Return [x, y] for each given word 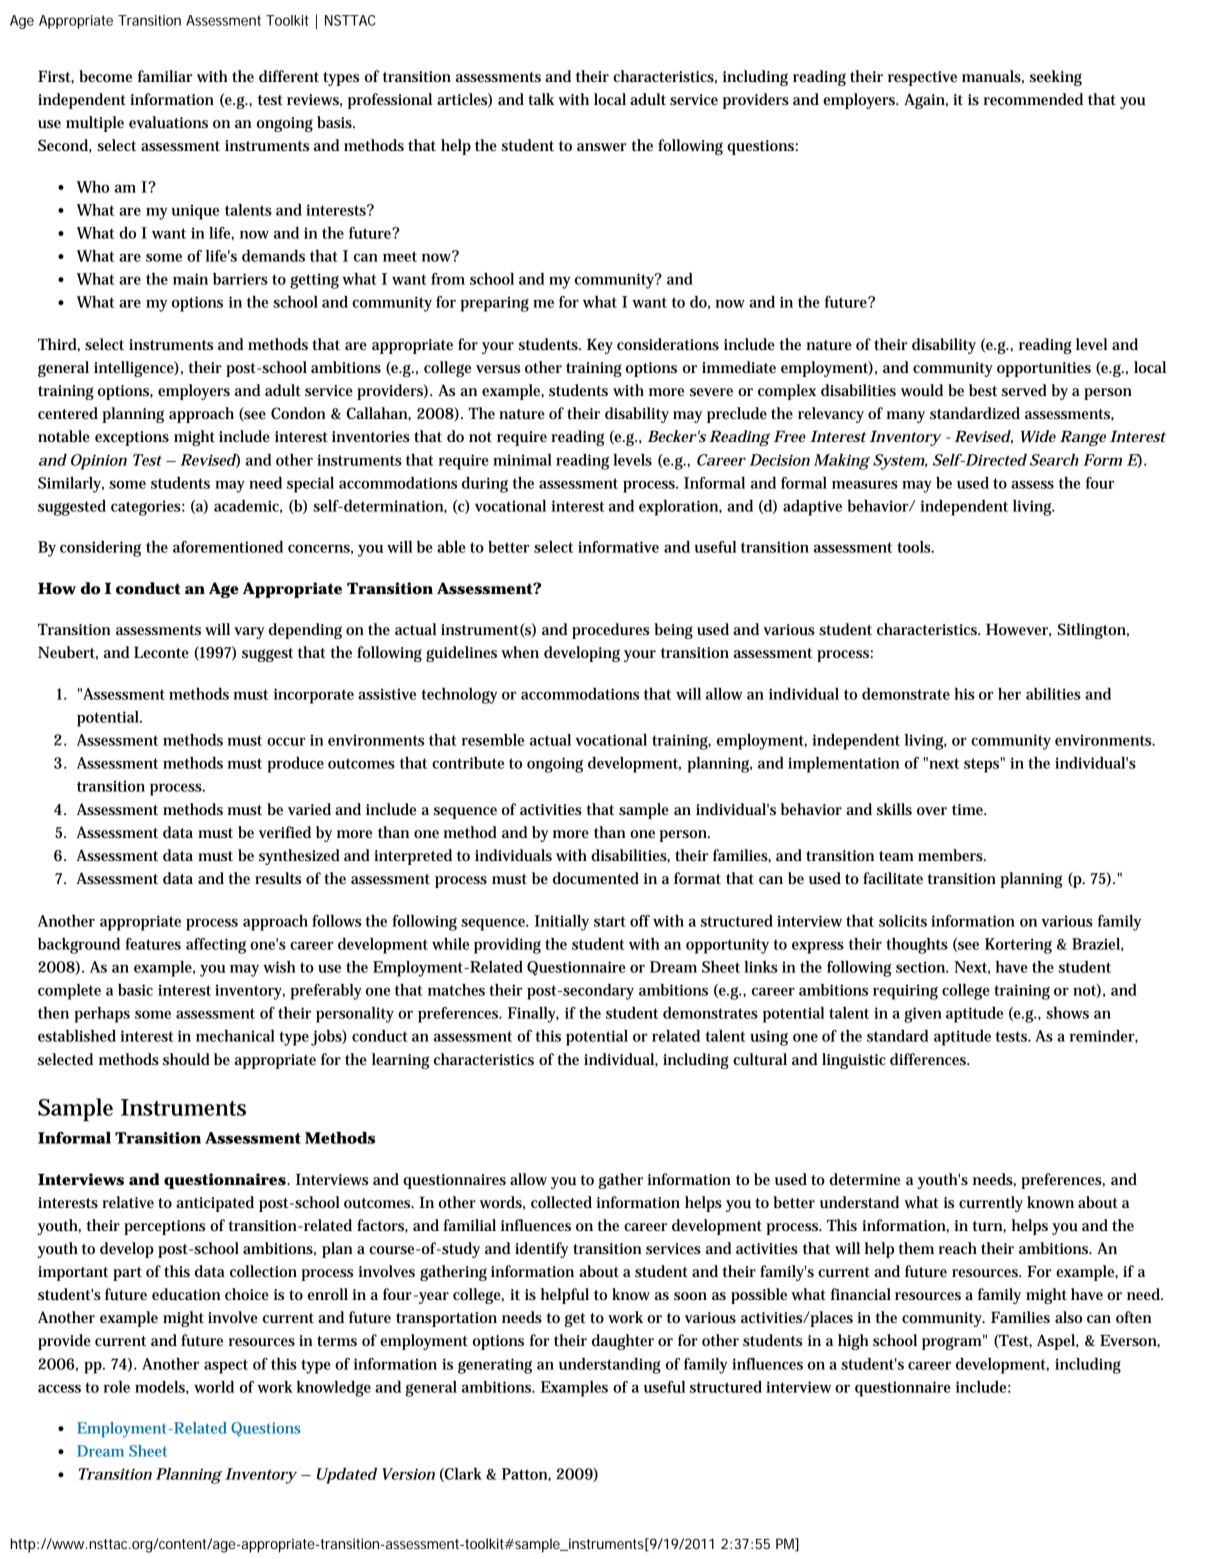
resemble [493, 740]
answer [602, 147]
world [214, 1387]
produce [296, 765]
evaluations [168, 122]
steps [982, 765]
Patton [525, 1474]
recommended [1033, 99]
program [952, 1343]
